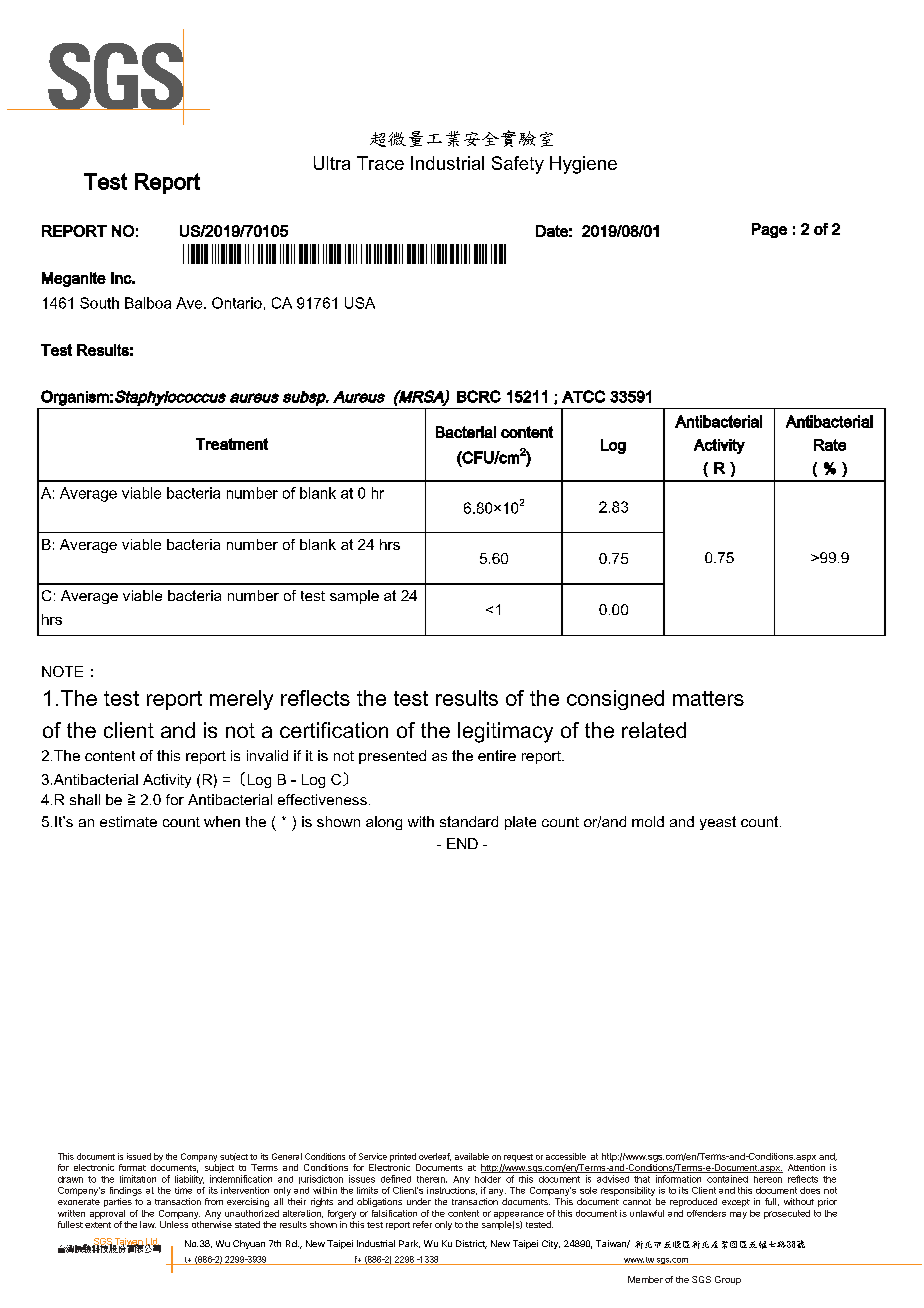 This screenshot has width=924, height=1308. I want to click on available, so click(472, 1156).
